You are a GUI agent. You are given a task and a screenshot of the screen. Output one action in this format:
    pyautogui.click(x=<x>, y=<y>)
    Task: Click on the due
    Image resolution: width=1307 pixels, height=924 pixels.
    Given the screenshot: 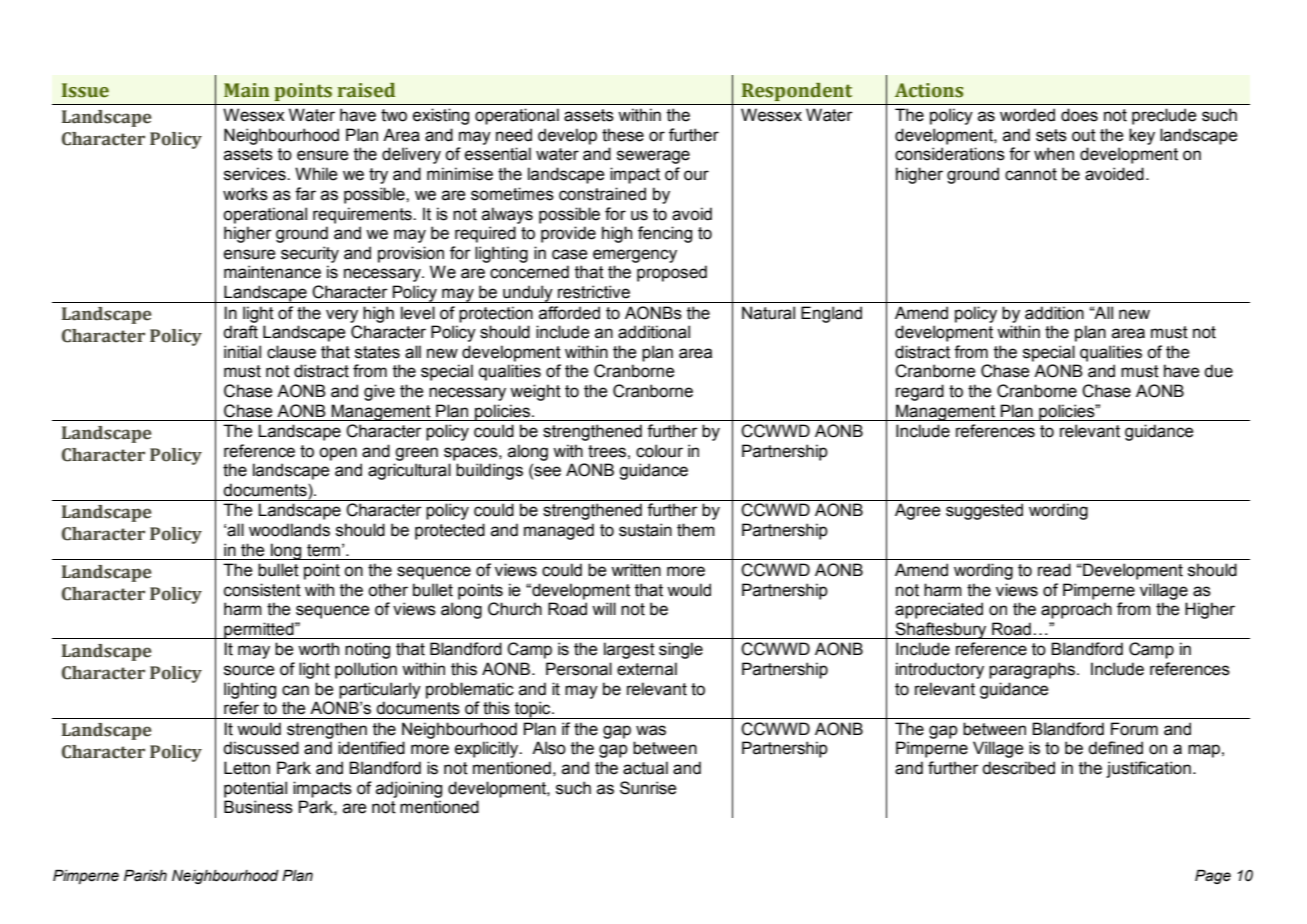 What is the action you would take?
    pyautogui.click(x=1218, y=371)
